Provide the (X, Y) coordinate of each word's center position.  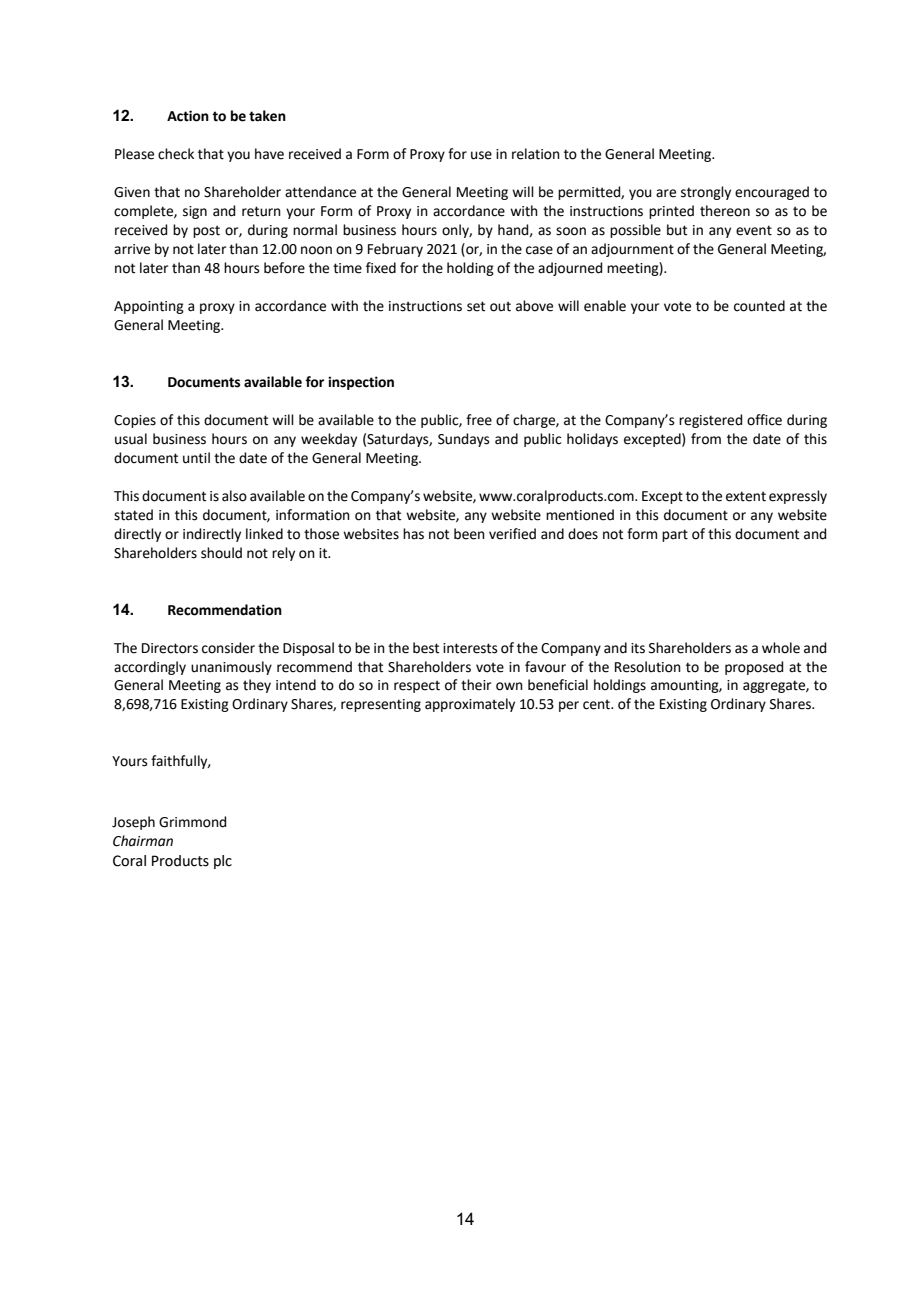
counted (759, 306)
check (176, 154)
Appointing (149, 307)
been (469, 534)
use (481, 155)
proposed (754, 668)
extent (746, 496)
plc (223, 862)
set (476, 306)
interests (470, 648)
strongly (706, 193)
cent (597, 704)
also (234, 496)
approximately (470, 705)
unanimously (231, 668)
